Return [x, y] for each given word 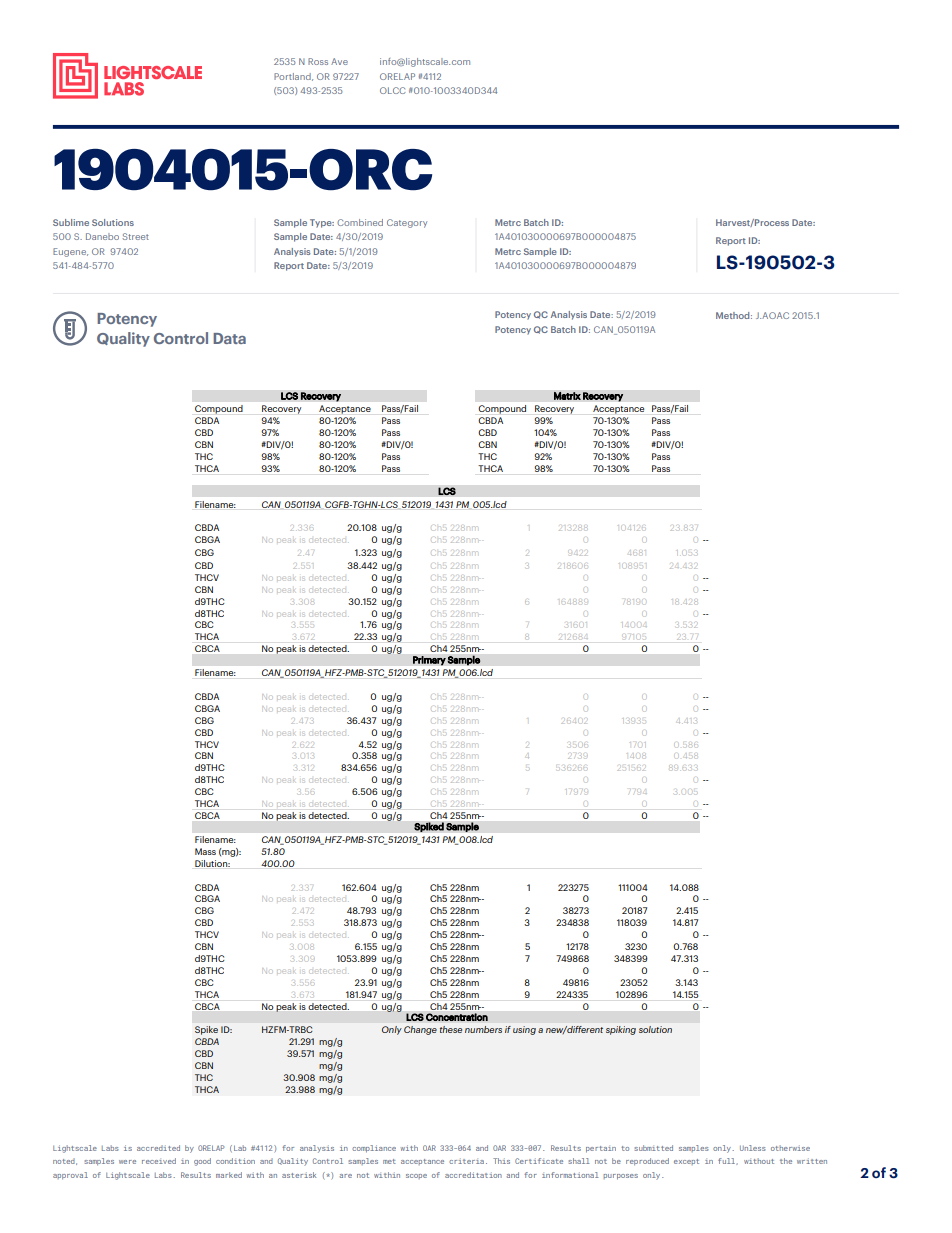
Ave [339, 61]
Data [229, 338]
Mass [205, 851]
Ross [318, 61]
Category [407, 223]
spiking [621, 1030]
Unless [753, 1148]
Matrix [567, 395]
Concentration [457, 1017]
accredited [158, 1148]
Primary [429, 661]
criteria [466, 1161]
